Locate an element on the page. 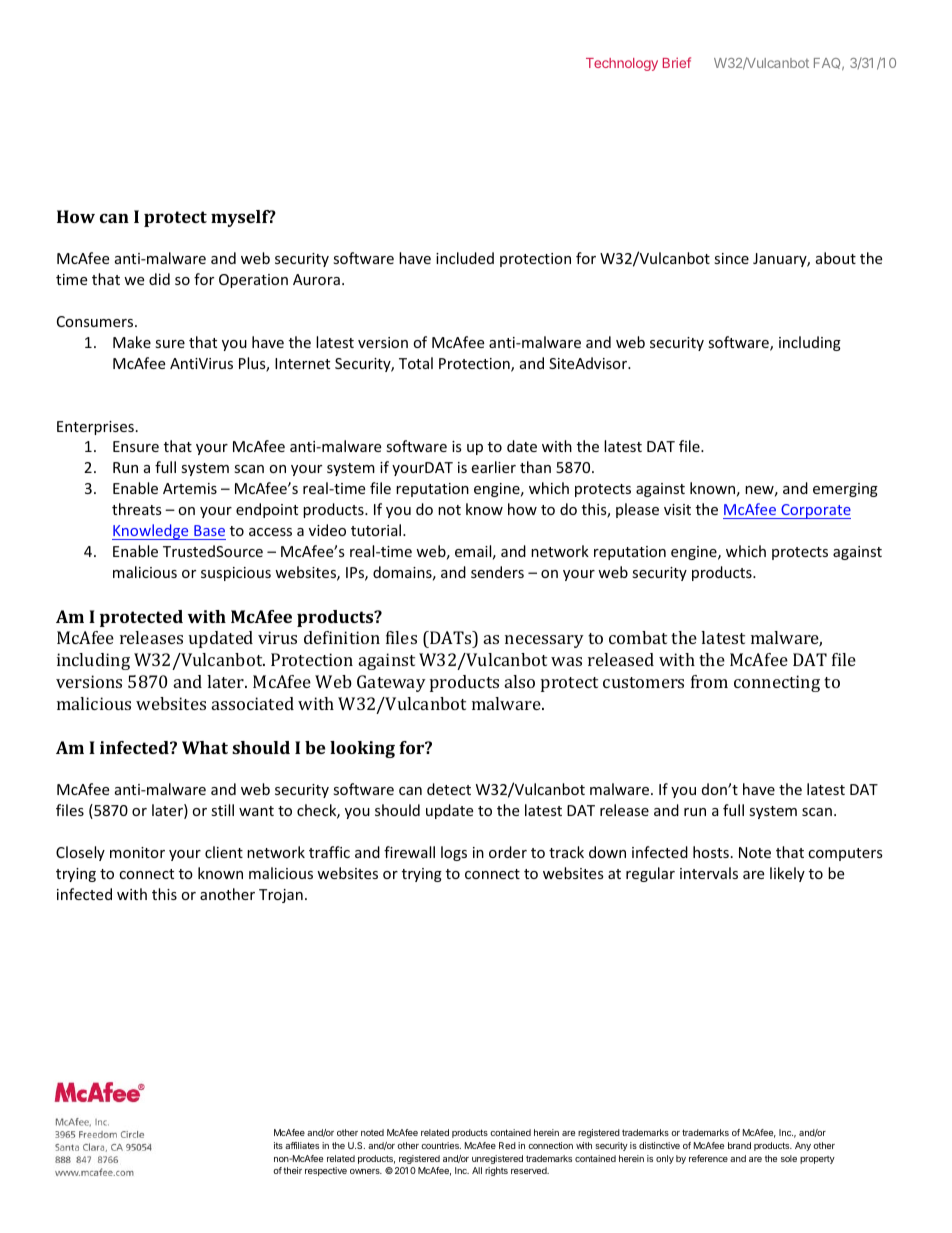 Image resolution: width=952 pixels, height=1233 pixels. did is located at coordinates (159, 279).
